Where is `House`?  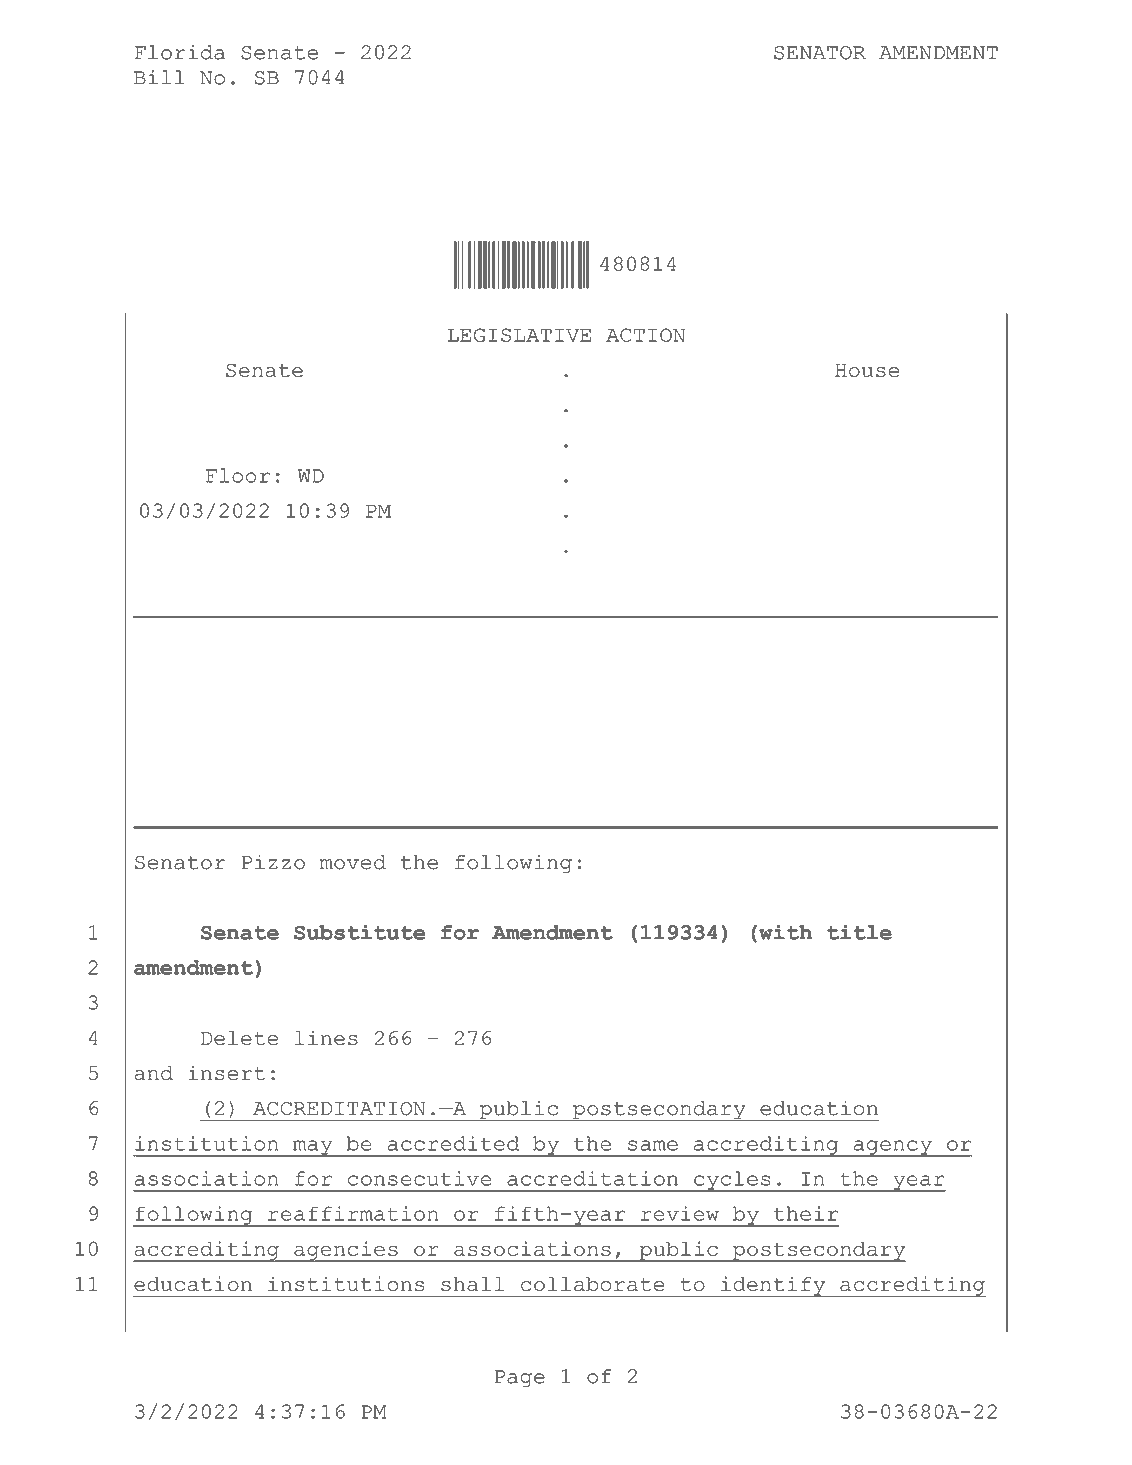
House is located at coordinates (867, 370).
